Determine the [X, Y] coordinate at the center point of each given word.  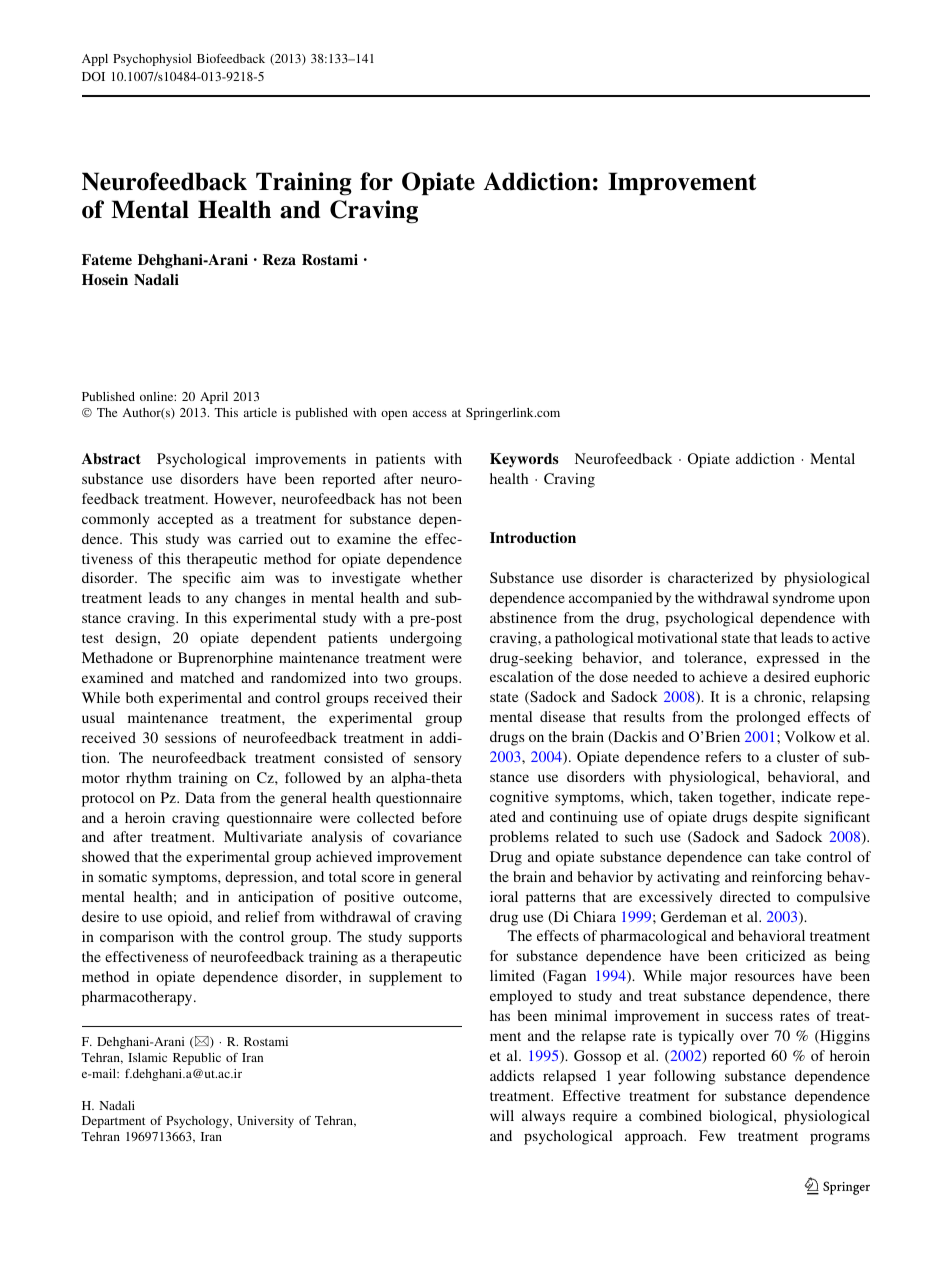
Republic [197, 1059]
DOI [93, 76]
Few [712, 1135]
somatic [123, 876]
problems [519, 838]
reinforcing [787, 878]
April [214, 398]
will [502, 1115]
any [217, 601]
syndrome [804, 599]
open [394, 415]
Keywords [524, 460]
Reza [279, 259]
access [430, 414]
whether [437, 577]
